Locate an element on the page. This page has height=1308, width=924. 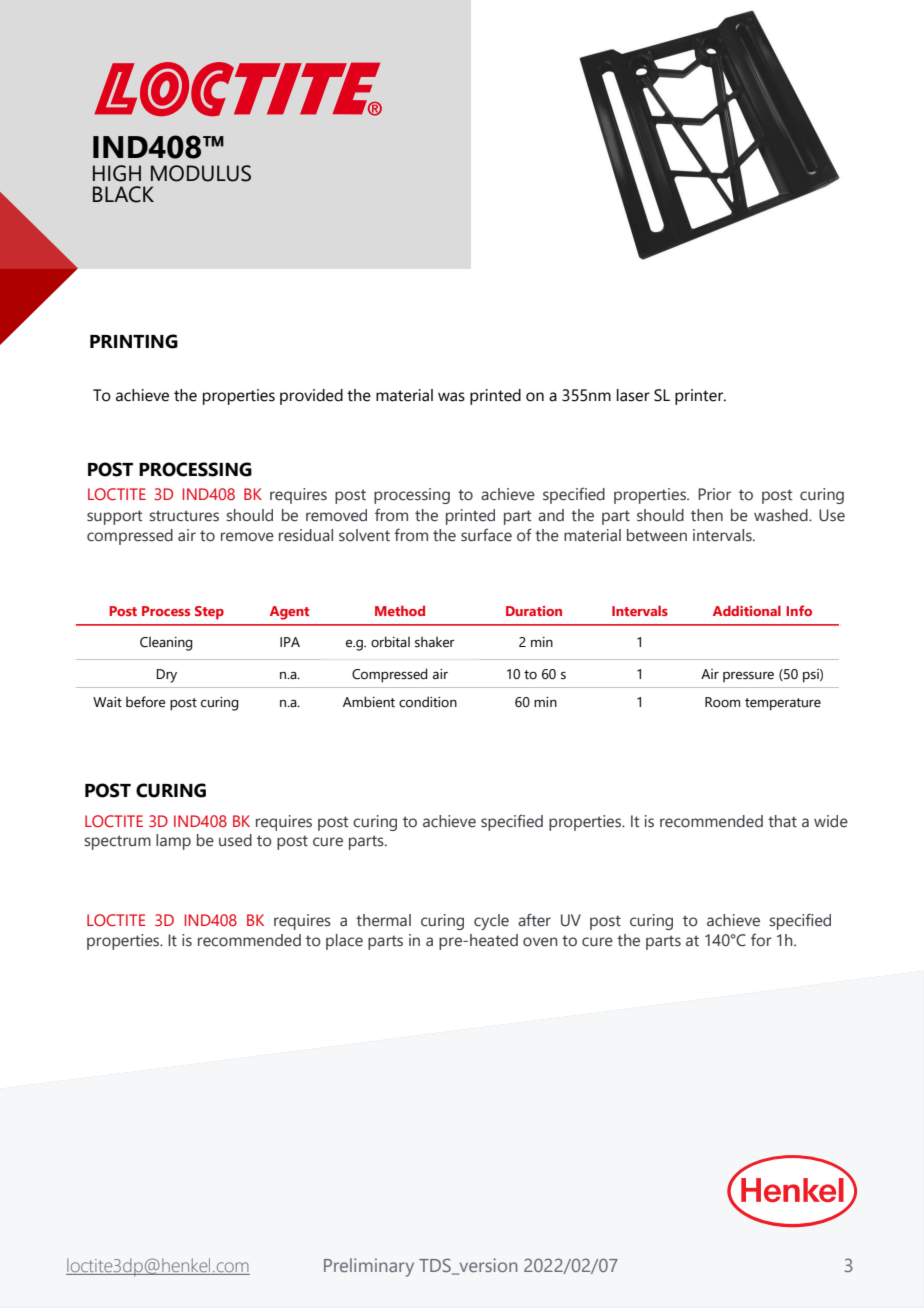
lamp is located at coordinates (173, 842).
